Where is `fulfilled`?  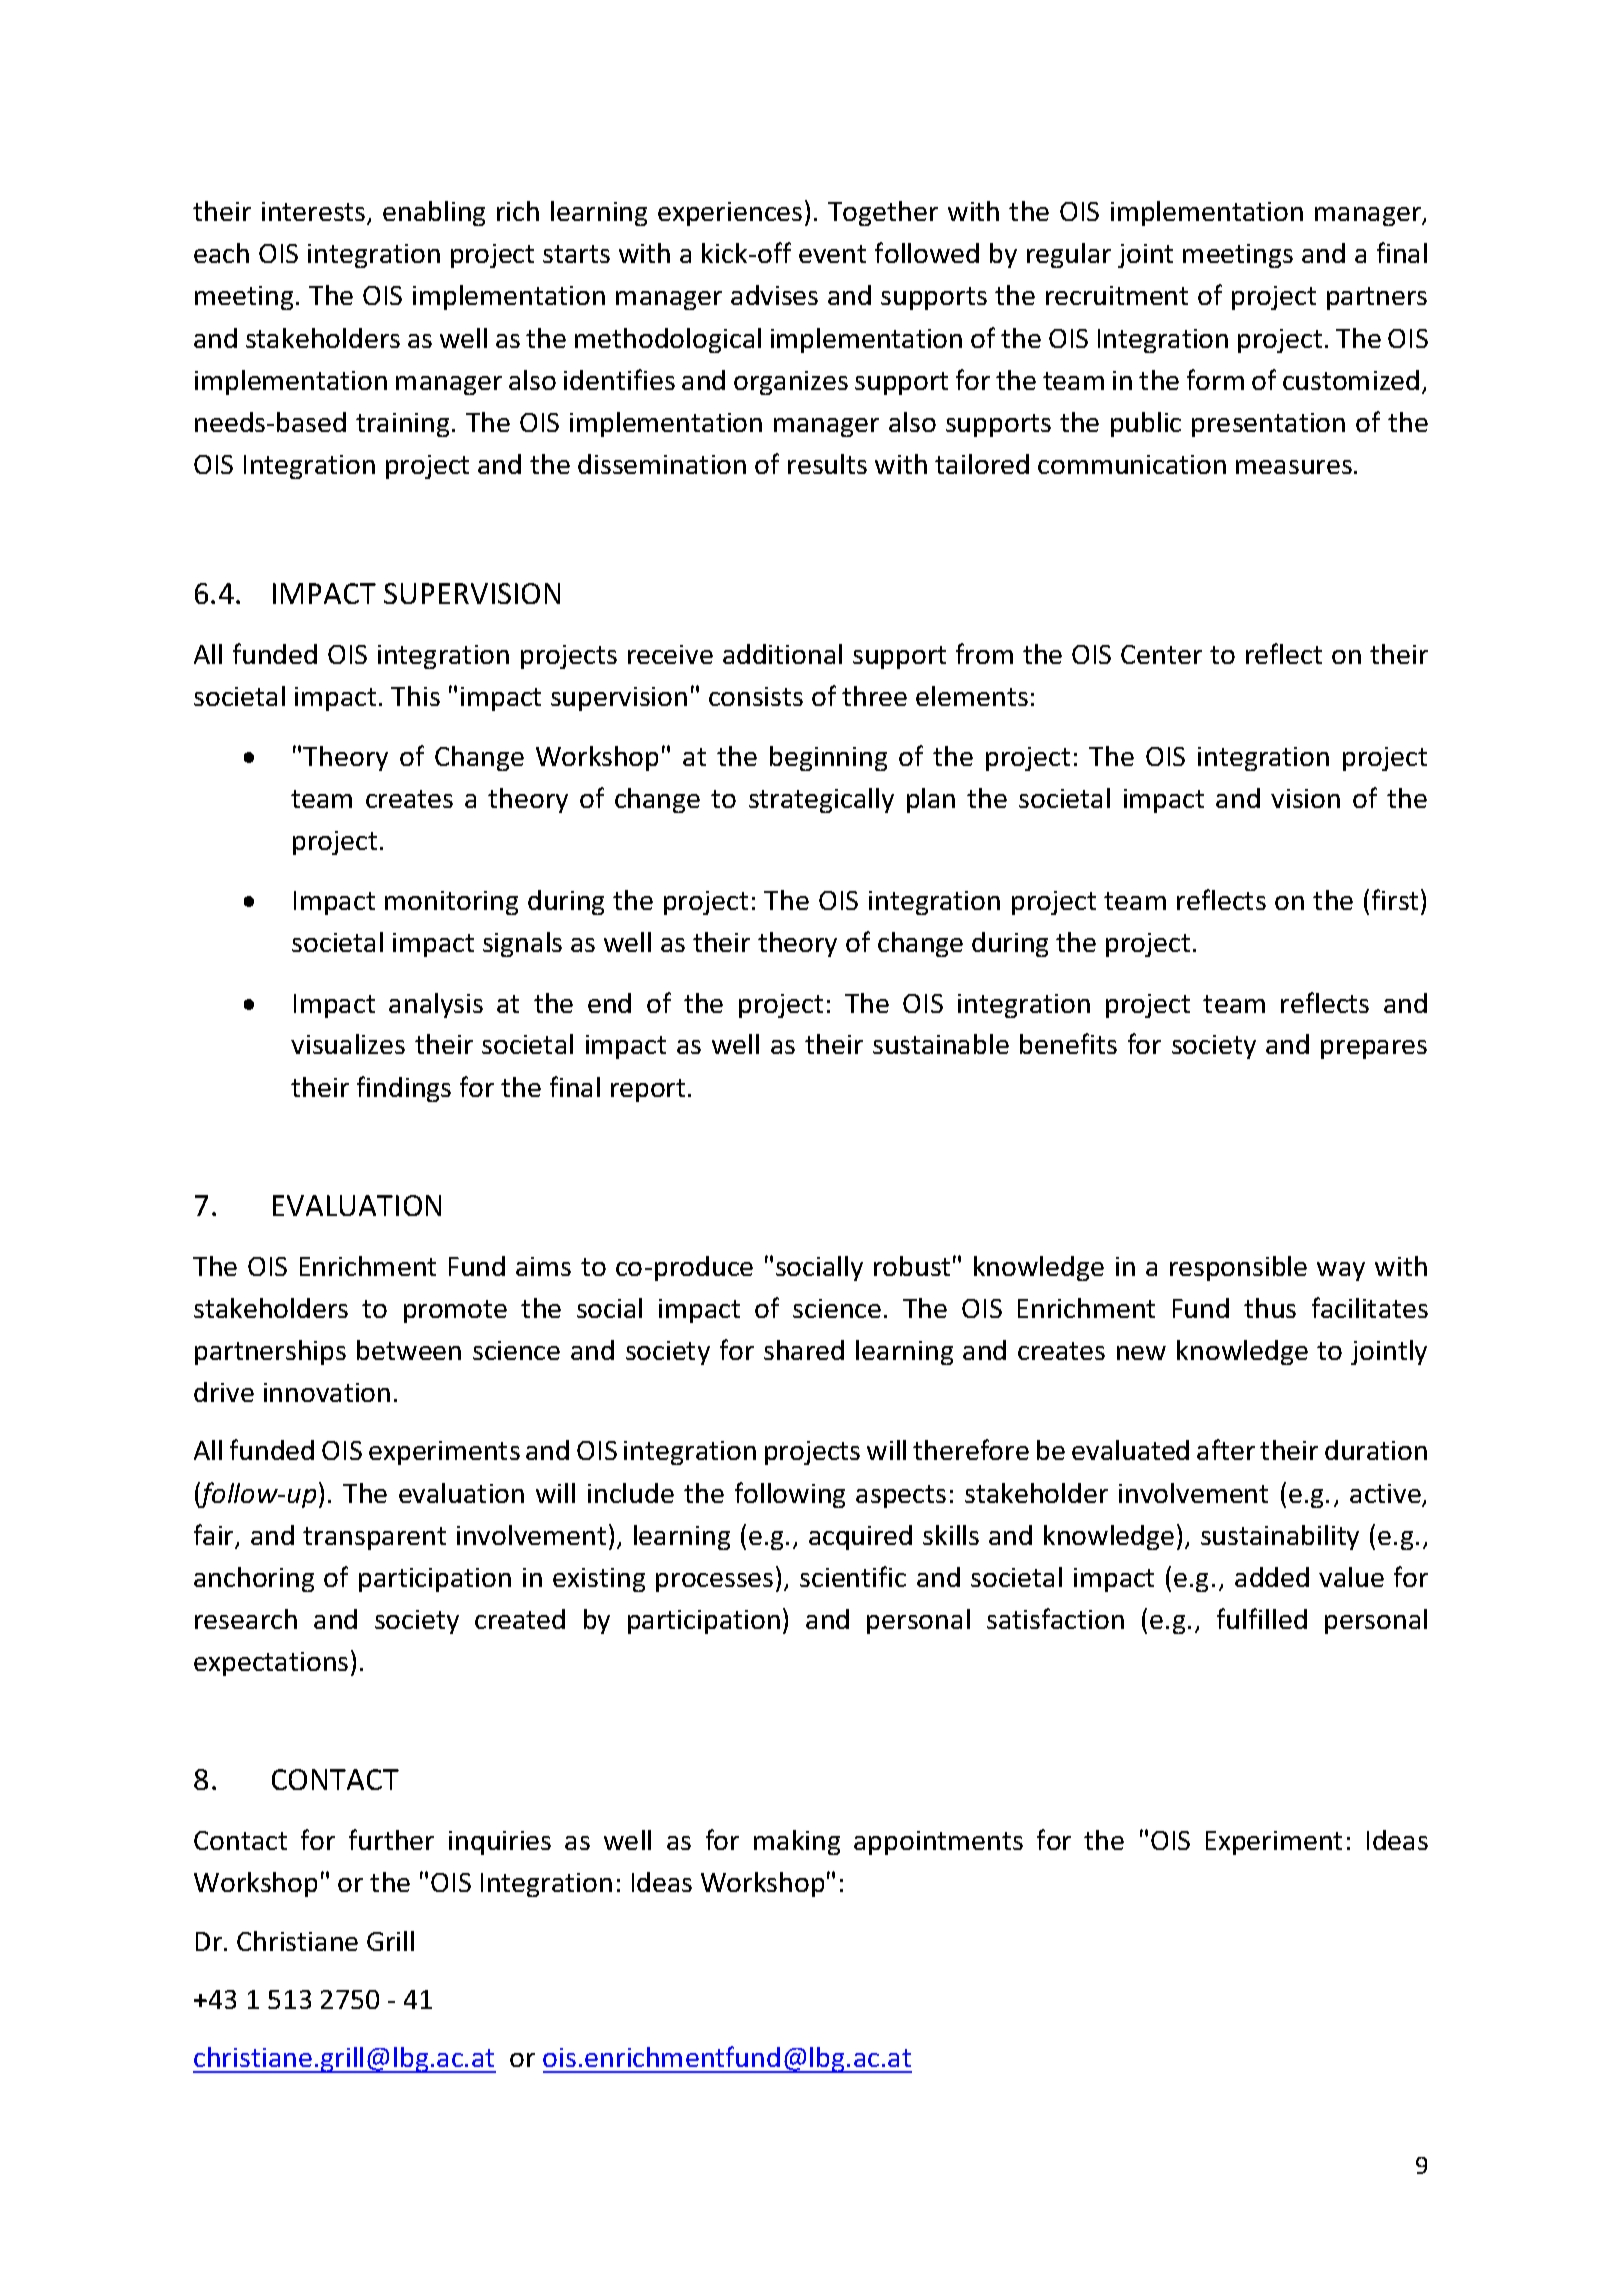 fulfilled is located at coordinates (1262, 1618).
